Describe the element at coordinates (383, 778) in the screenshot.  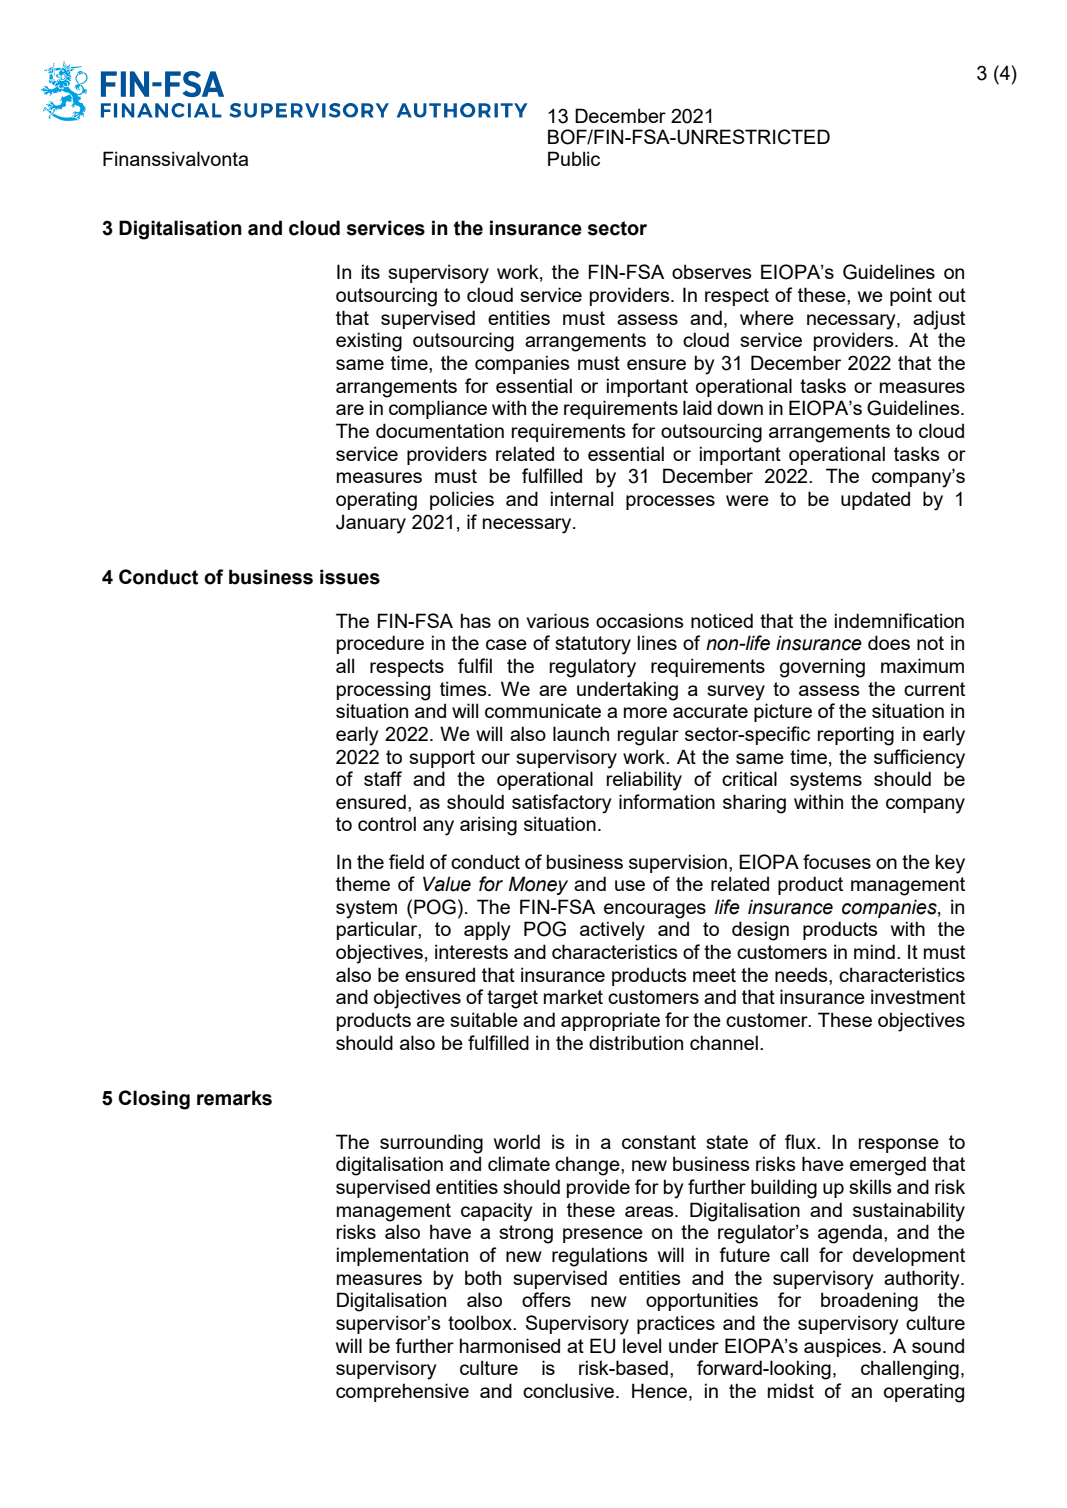
I see `staff` at that location.
